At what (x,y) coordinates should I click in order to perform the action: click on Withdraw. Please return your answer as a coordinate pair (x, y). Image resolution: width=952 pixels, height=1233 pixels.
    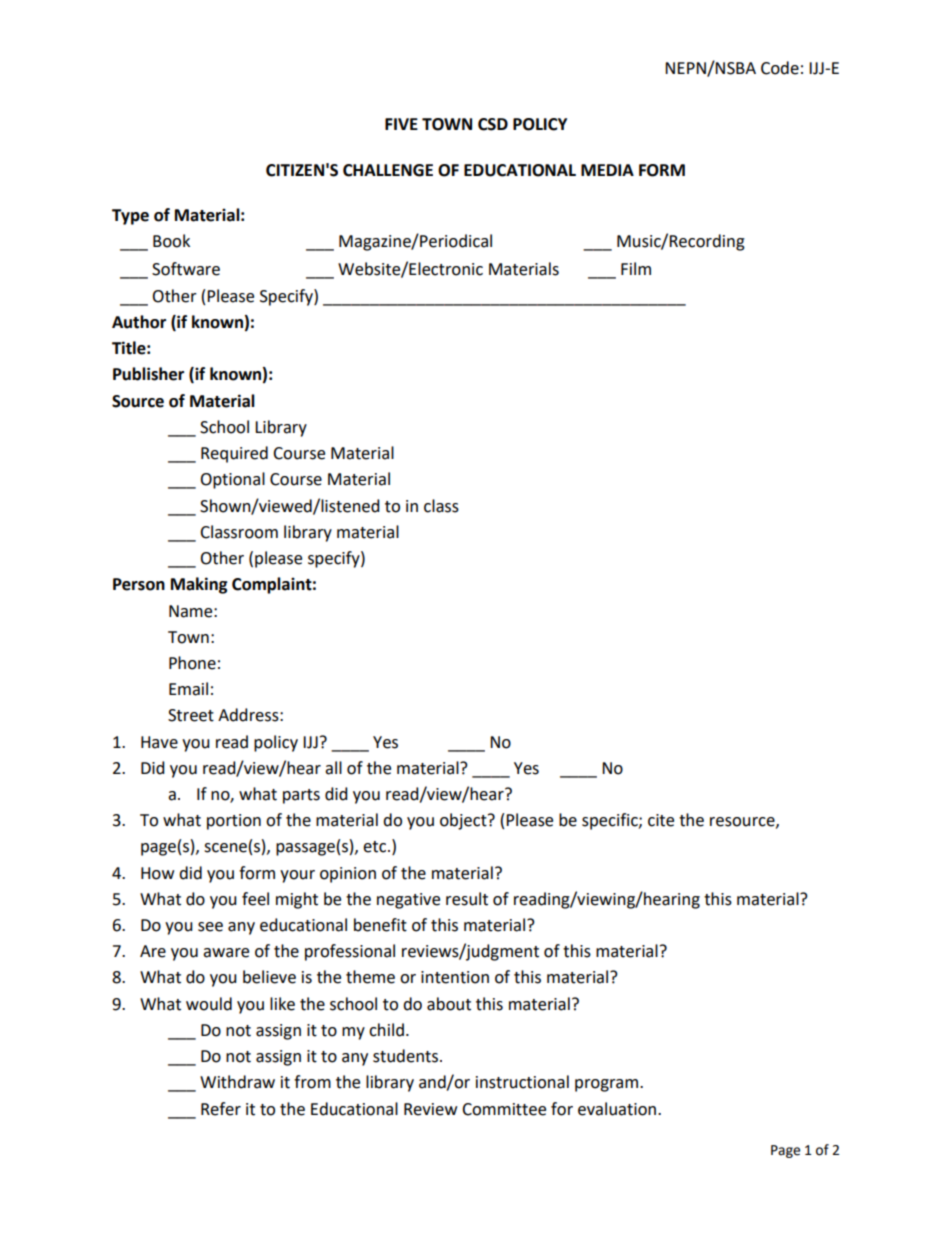
    Looking at the image, I should click on (237, 1082).
